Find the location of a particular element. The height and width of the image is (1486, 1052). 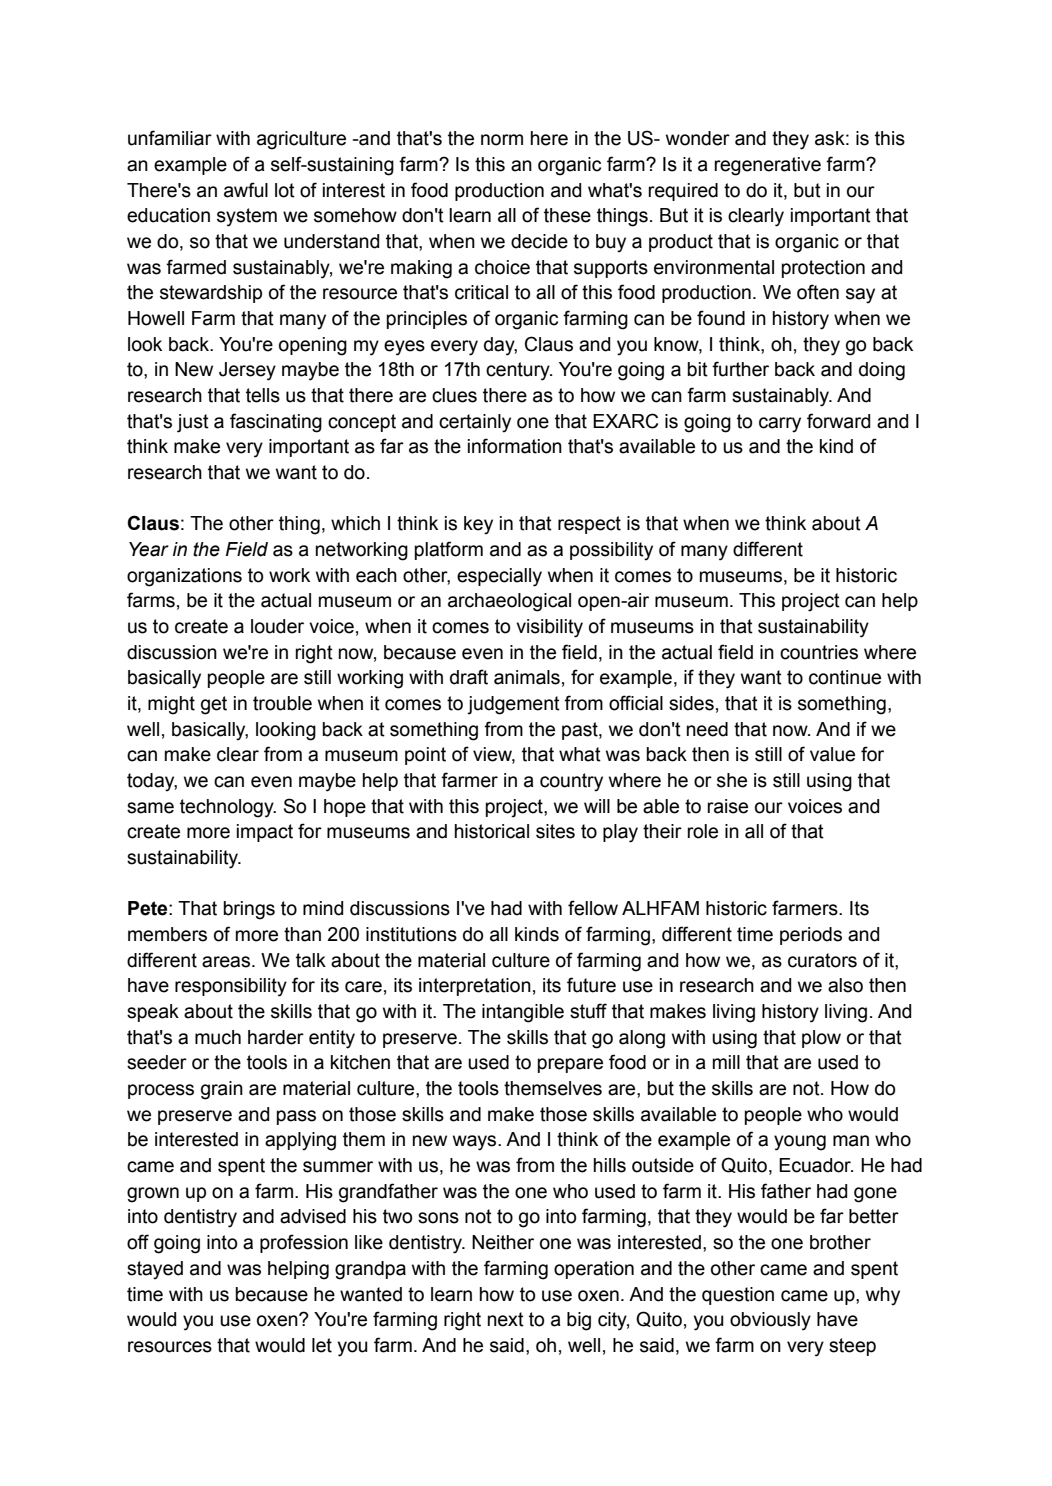

interpretation is located at coordinates (475, 987).
